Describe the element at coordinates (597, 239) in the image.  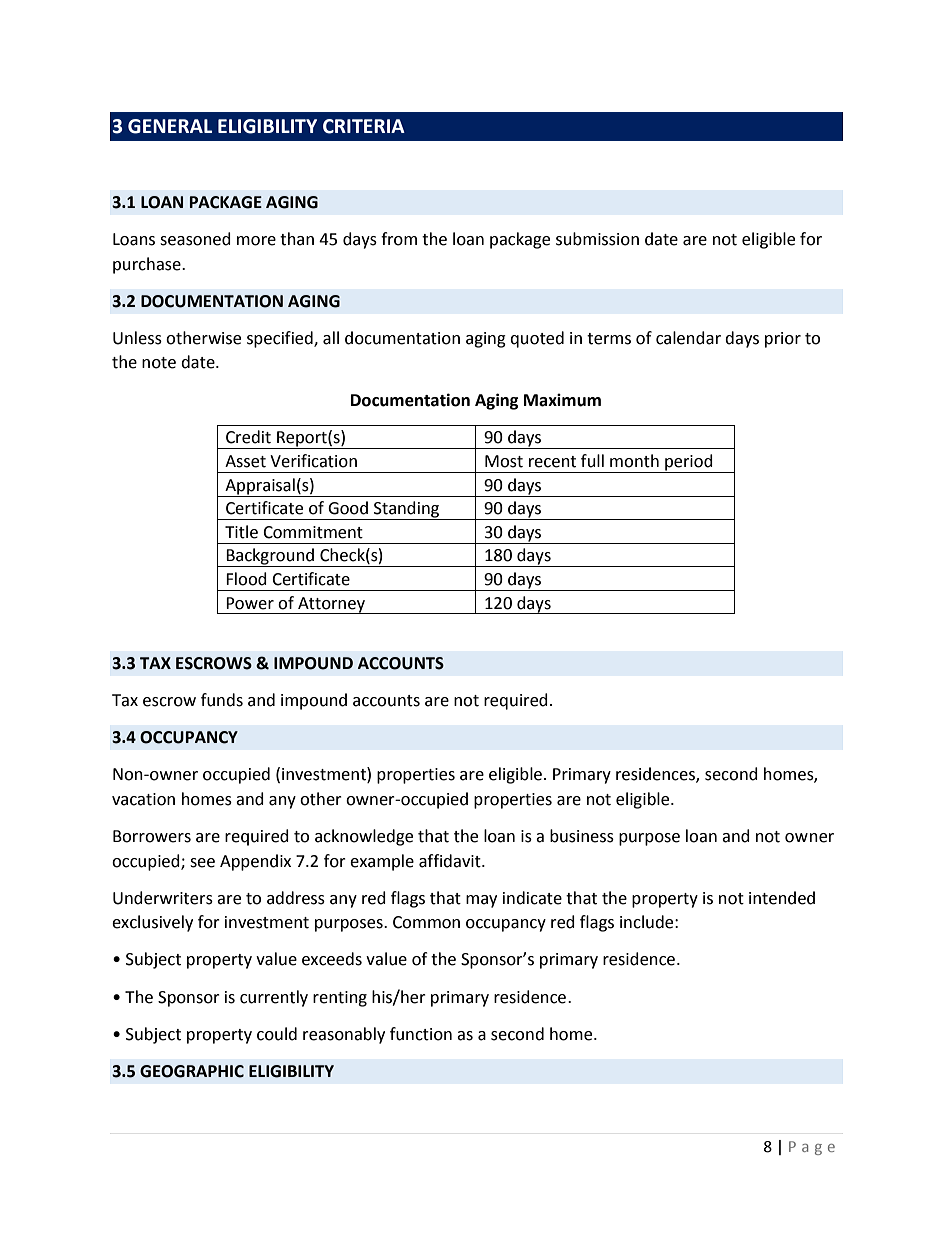
I see `submission` at that location.
